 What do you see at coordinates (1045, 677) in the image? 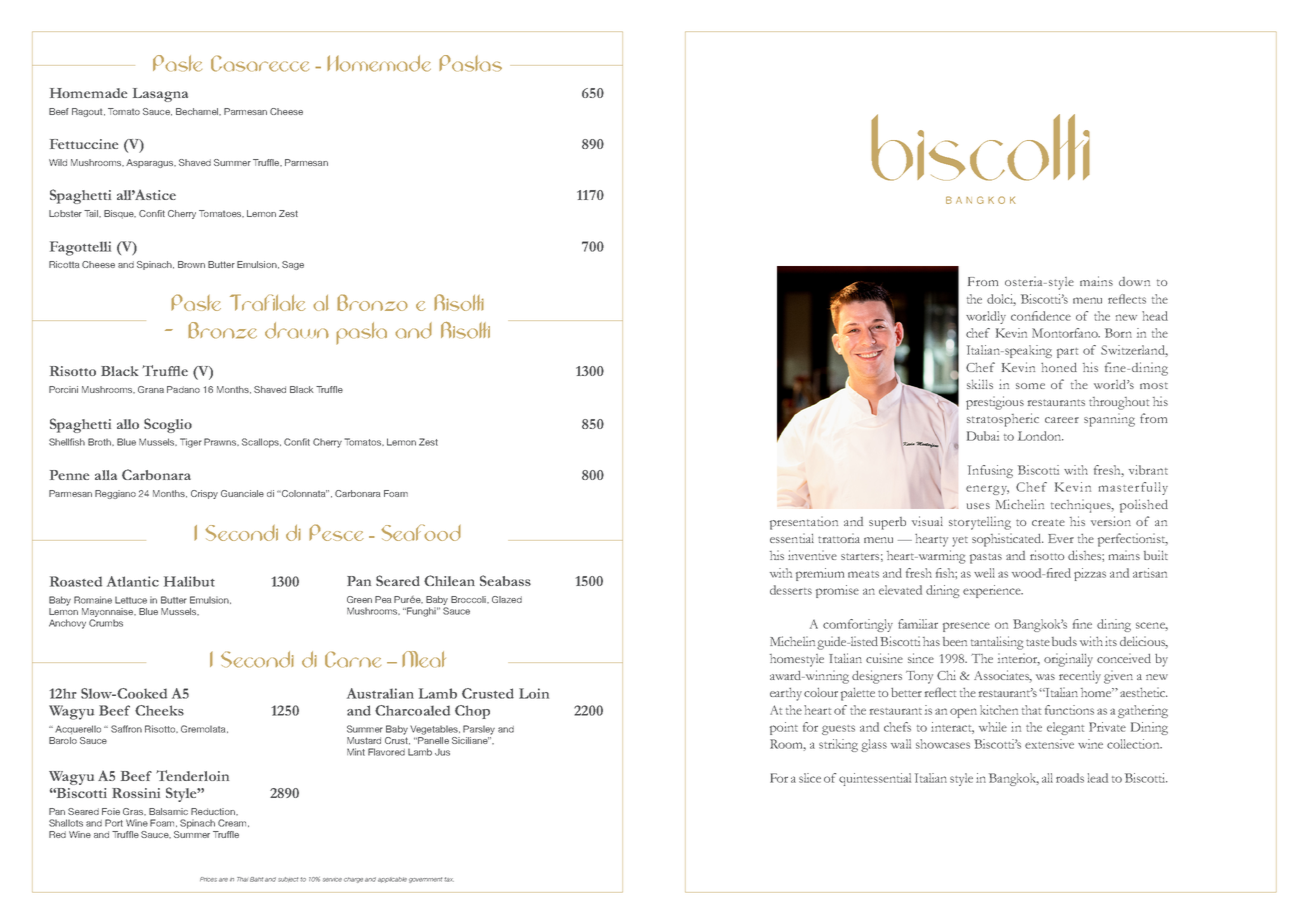
I see `was` at bounding box center [1045, 677].
